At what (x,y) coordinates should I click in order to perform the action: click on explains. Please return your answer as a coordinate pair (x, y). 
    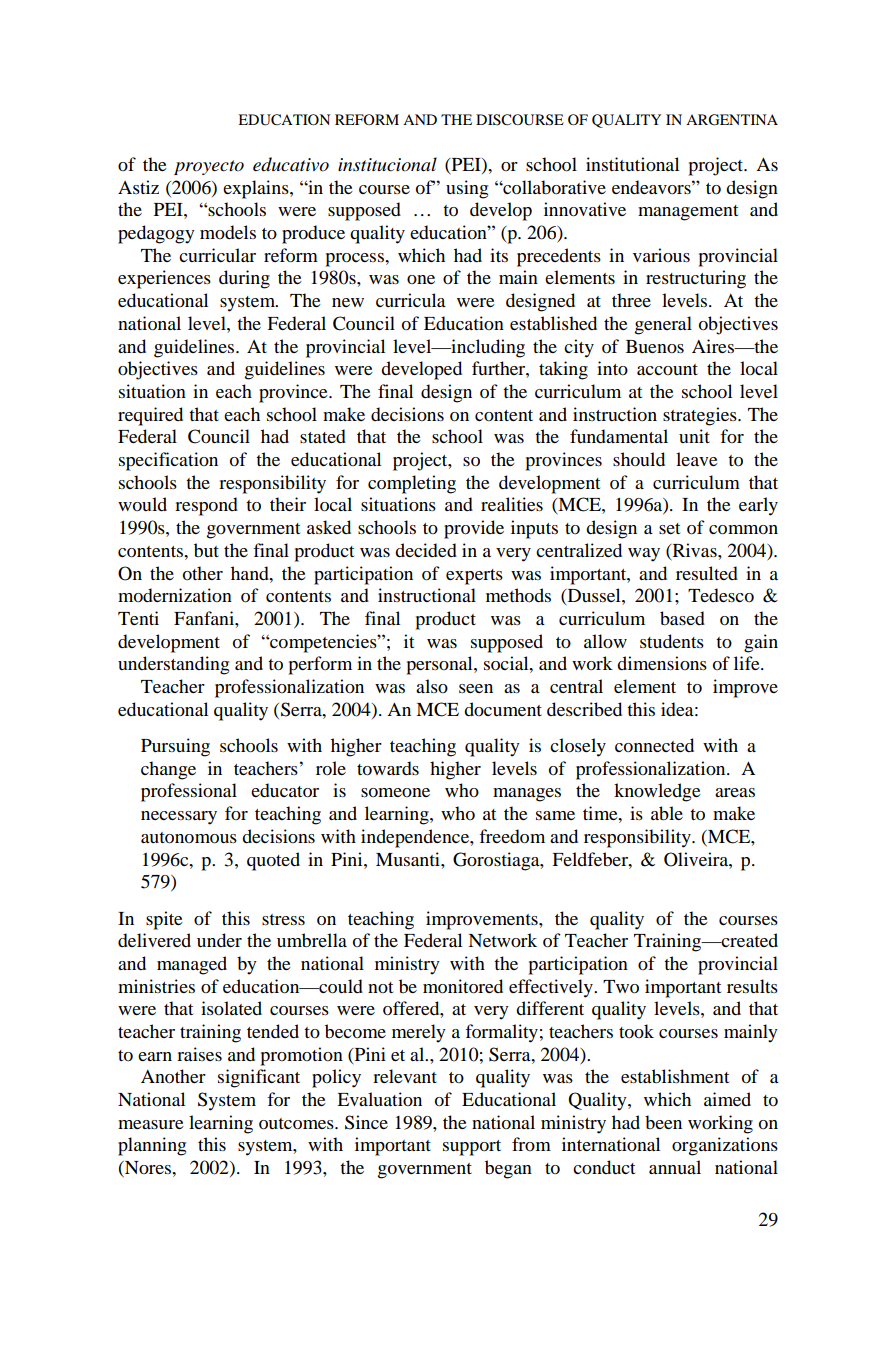
    Looking at the image, I should click on (257, 189).
